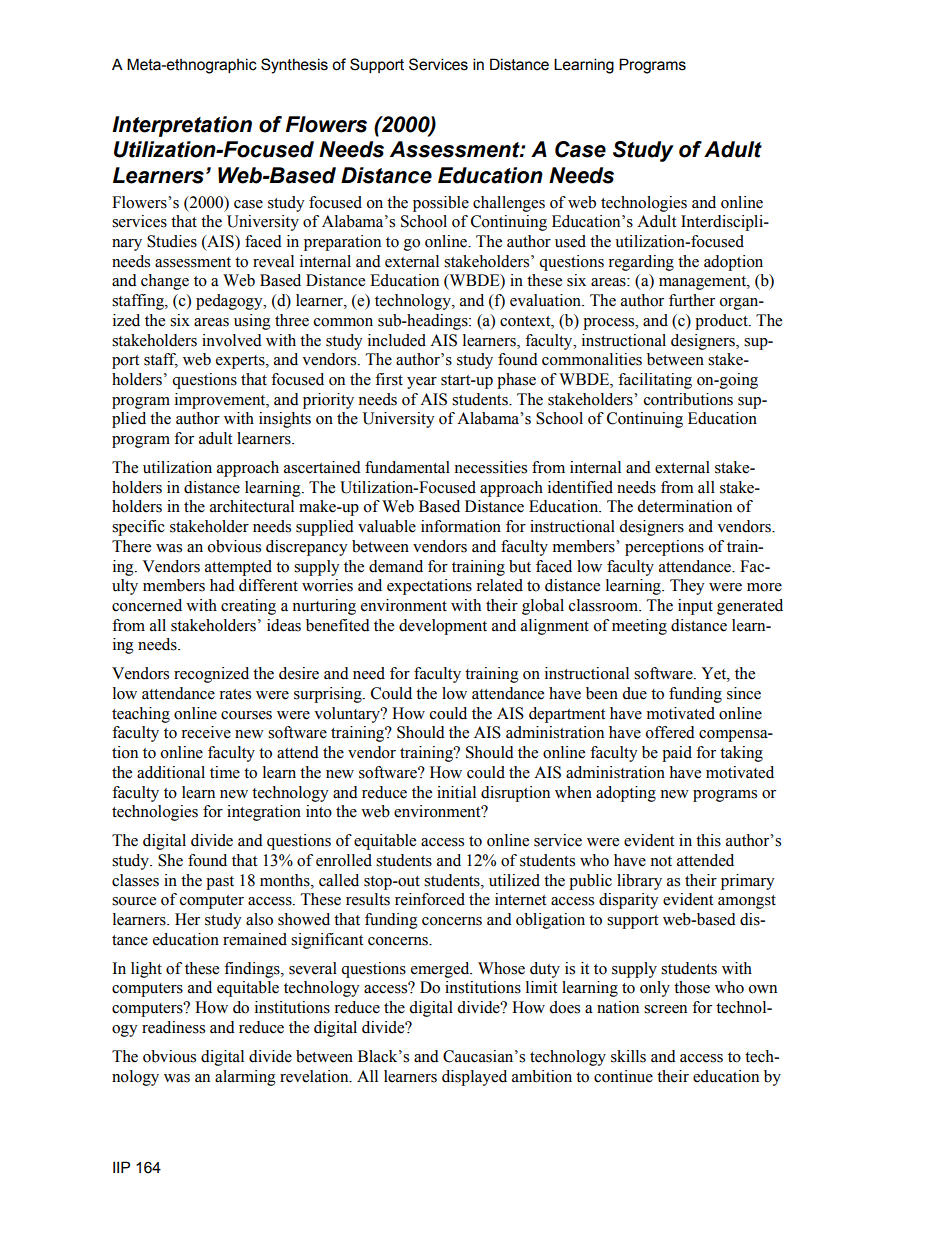 The width and height of the screenshot is (952, 1233). I want to click on regarding, so click(641, 263).
